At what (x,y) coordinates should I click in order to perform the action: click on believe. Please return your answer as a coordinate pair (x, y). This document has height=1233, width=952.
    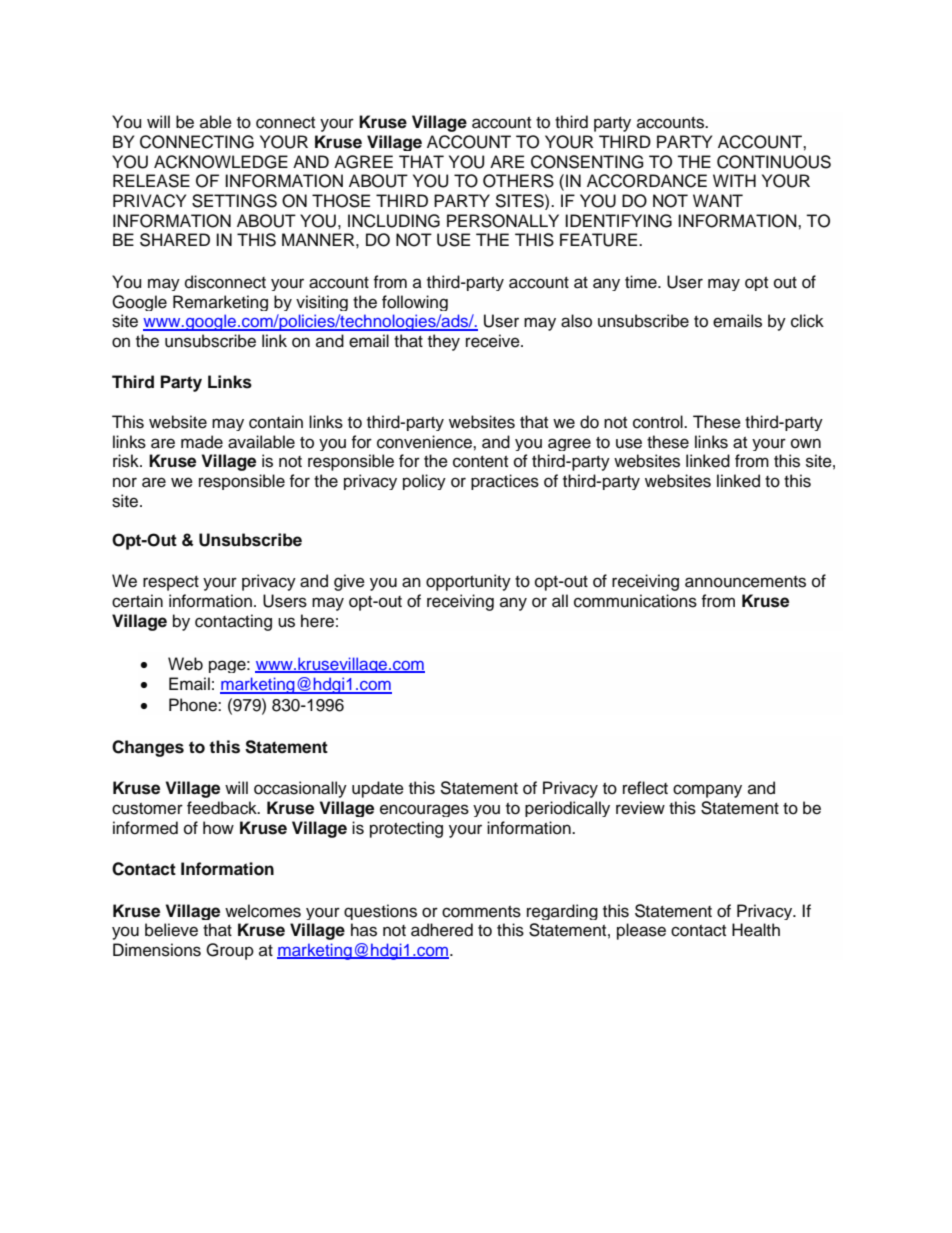
    Looking at the image, I should click on (171, 930).
